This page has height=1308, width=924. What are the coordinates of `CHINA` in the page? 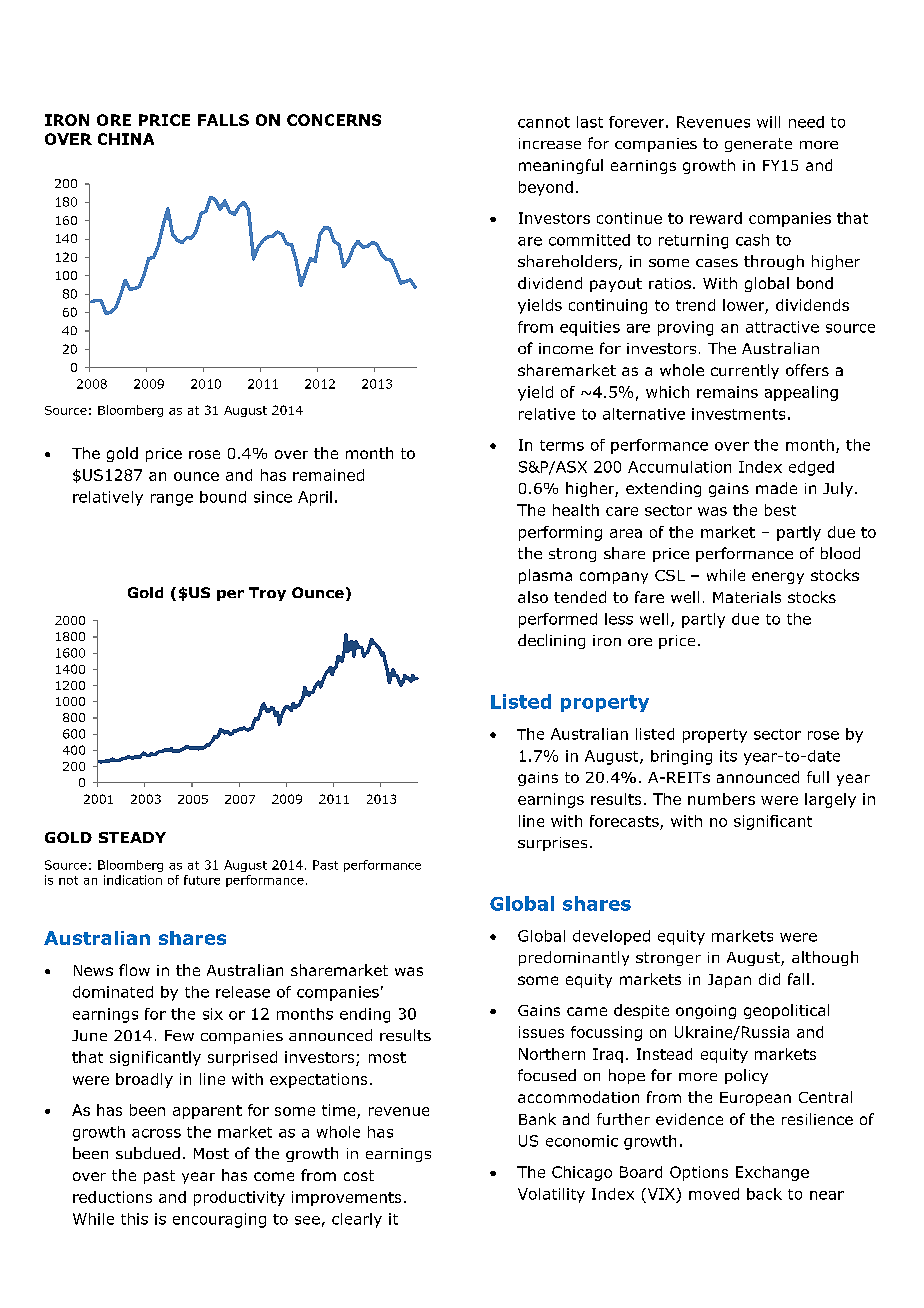 It's located at (126, 139).
